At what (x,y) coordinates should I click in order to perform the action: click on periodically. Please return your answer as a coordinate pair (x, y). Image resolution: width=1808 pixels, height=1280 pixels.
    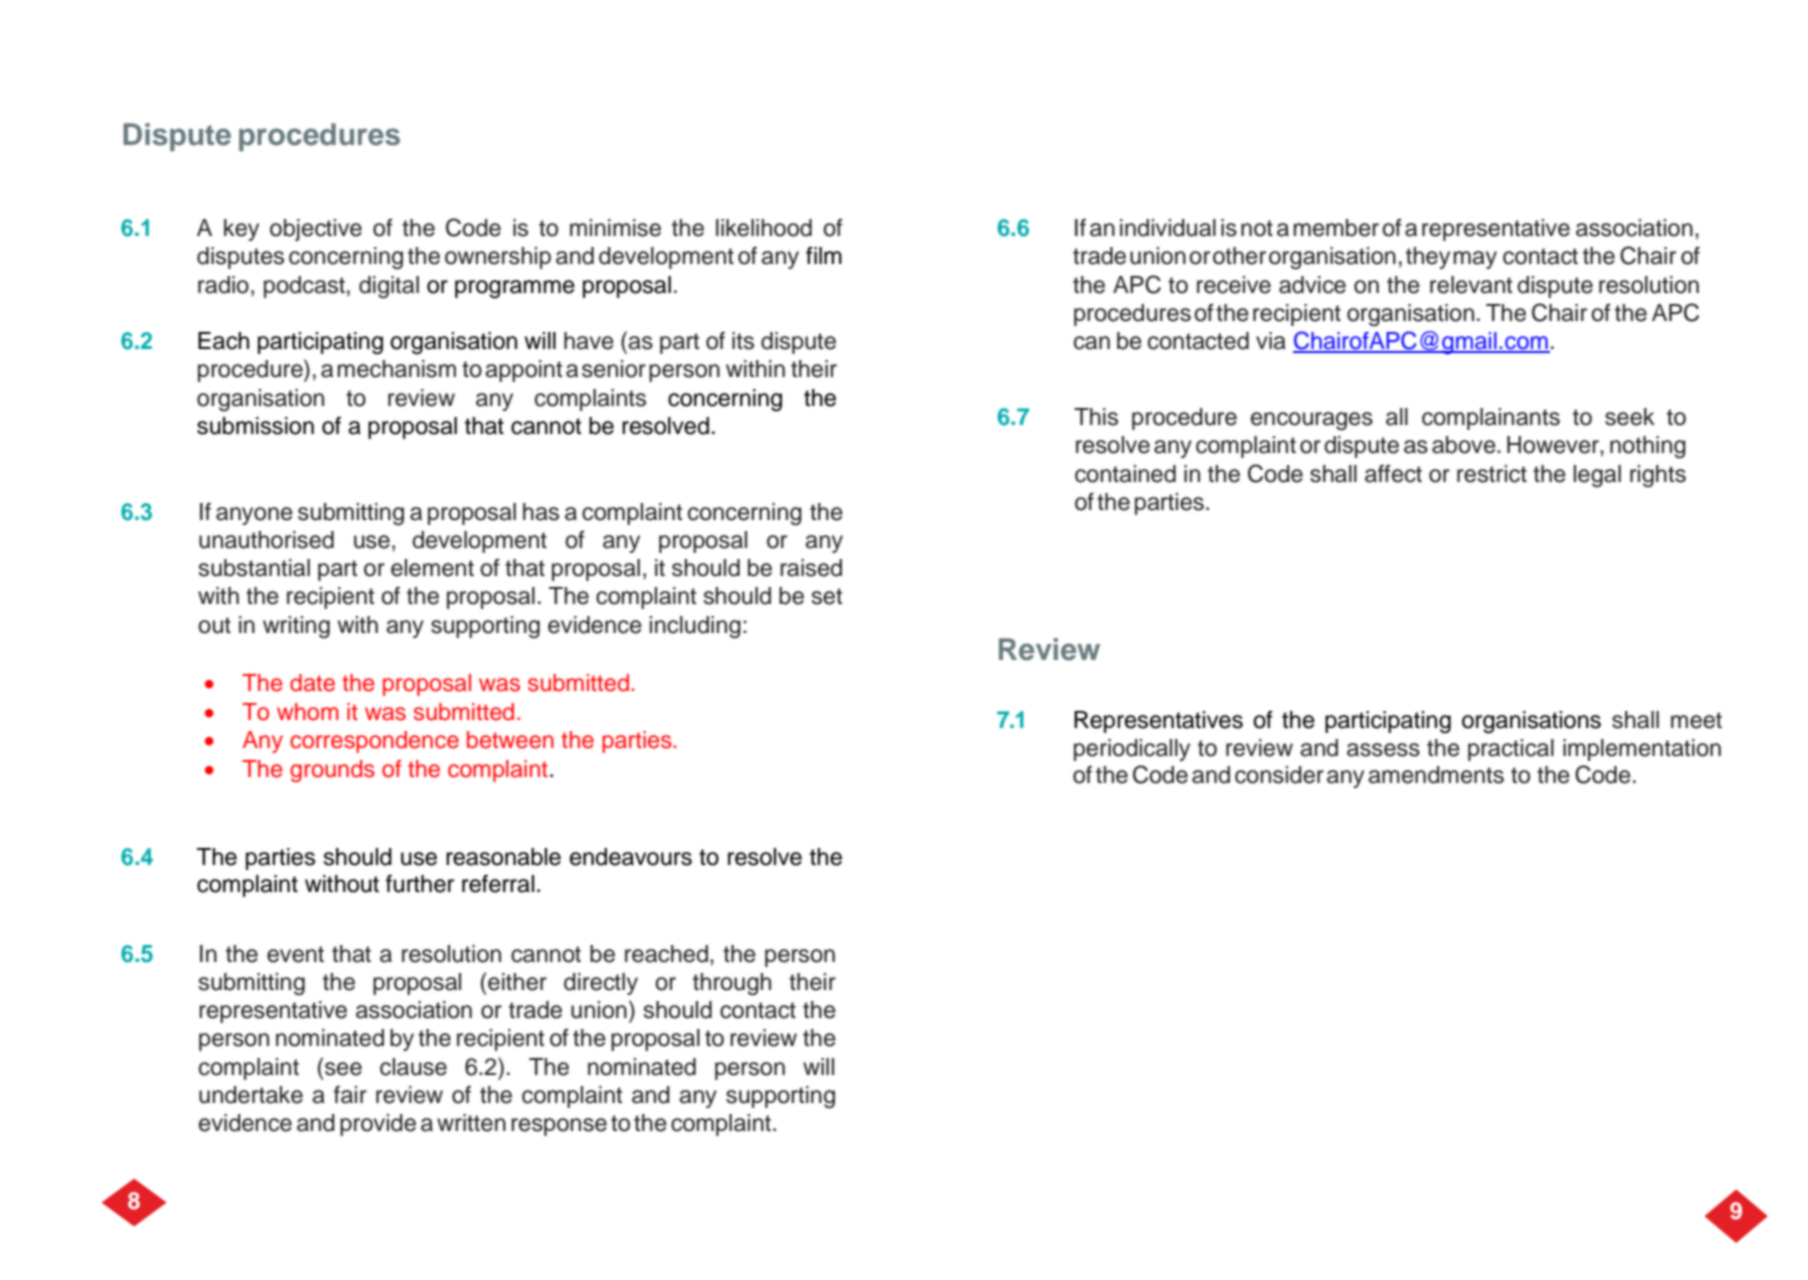
    Looking at the image, I should click on (1132, 750).
